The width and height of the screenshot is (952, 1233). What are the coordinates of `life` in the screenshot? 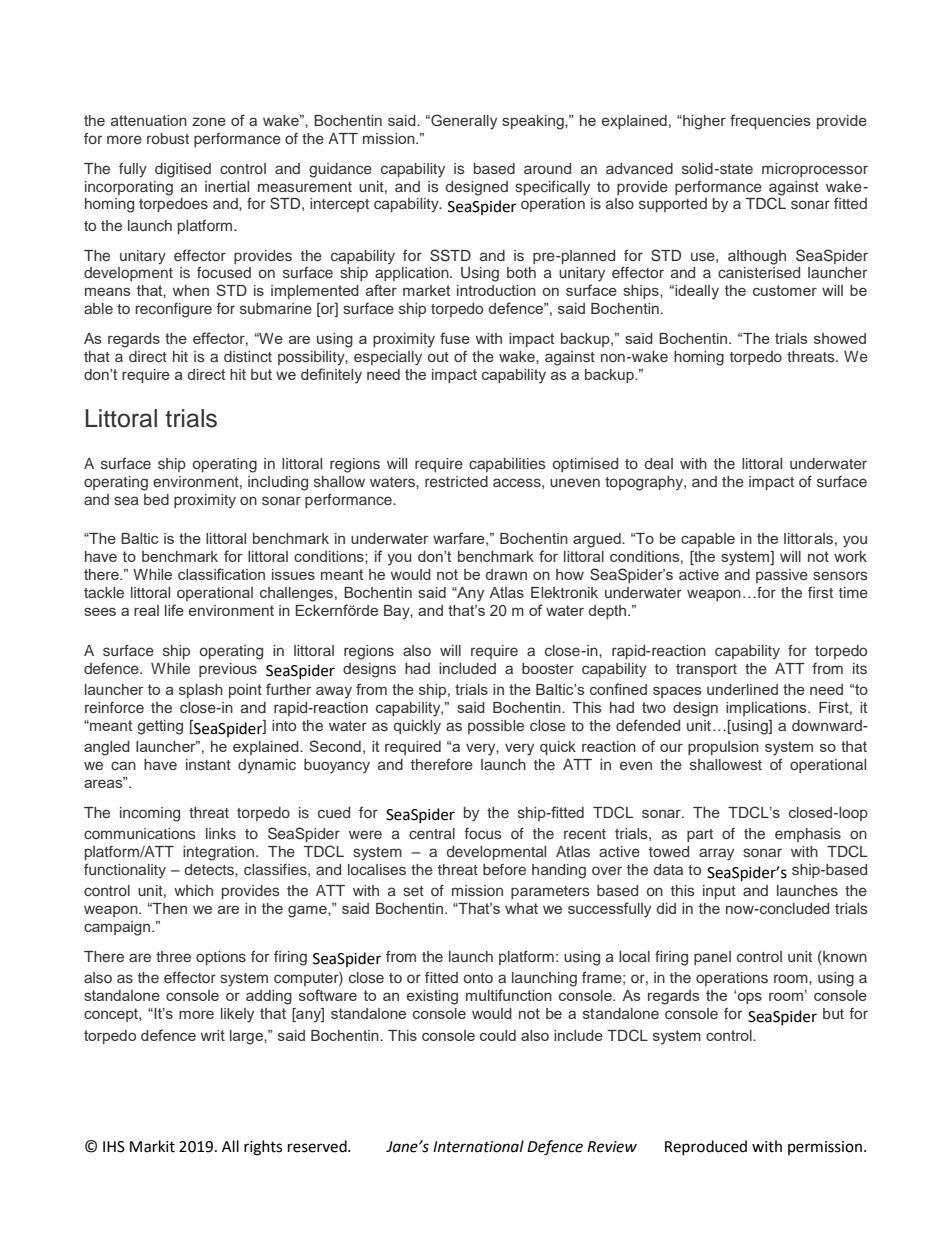 It's located at (174, 610).
